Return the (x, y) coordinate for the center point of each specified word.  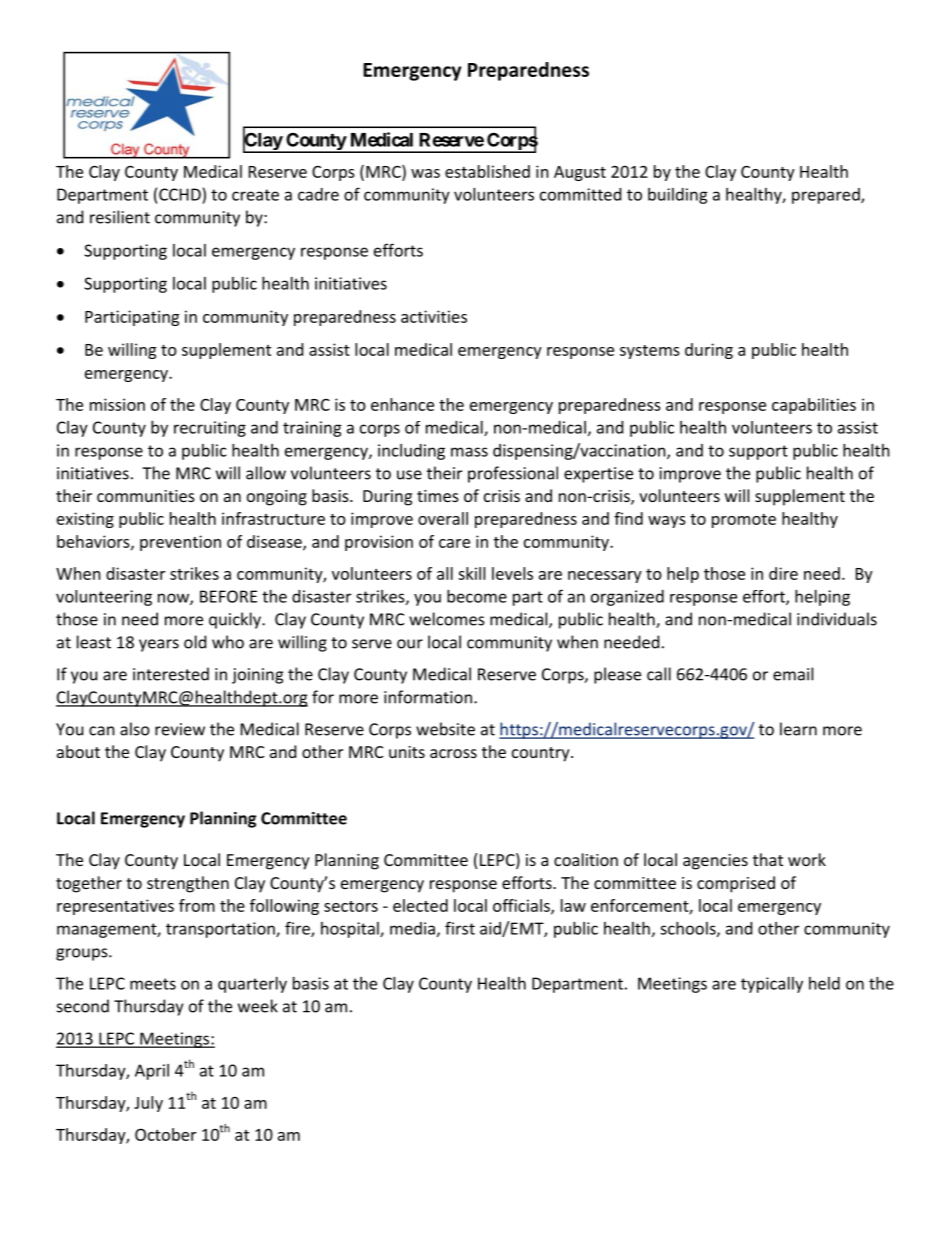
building (678, 196)
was (425, 173)
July (148, 1104)
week (258, 1006)
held (824, 983)
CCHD (180, 194)
